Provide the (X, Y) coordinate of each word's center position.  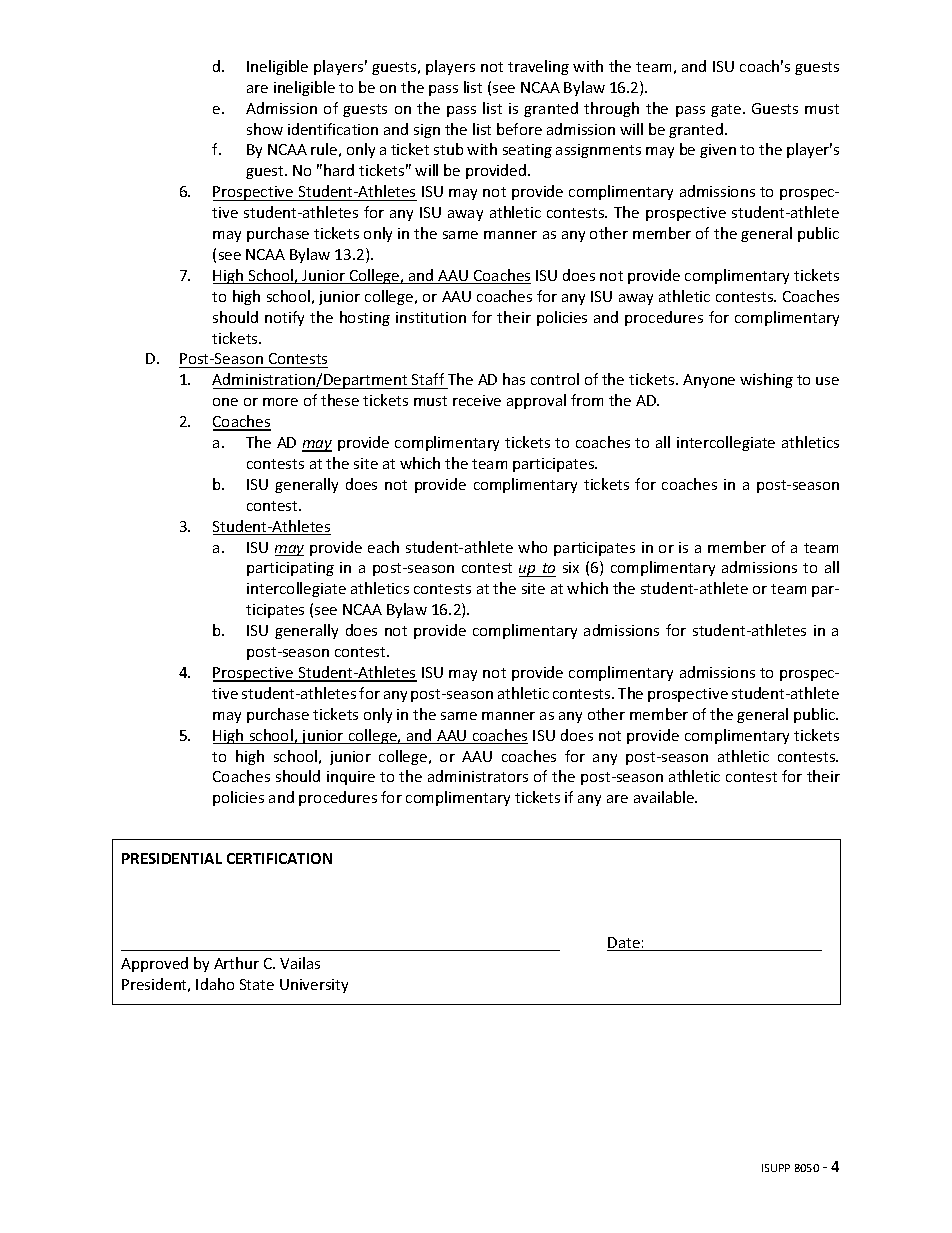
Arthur (236, 963)
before (519, 129)
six (571, 567)
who (532, 547)
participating (290, 569)
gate (727, 110)
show (265, 129)
